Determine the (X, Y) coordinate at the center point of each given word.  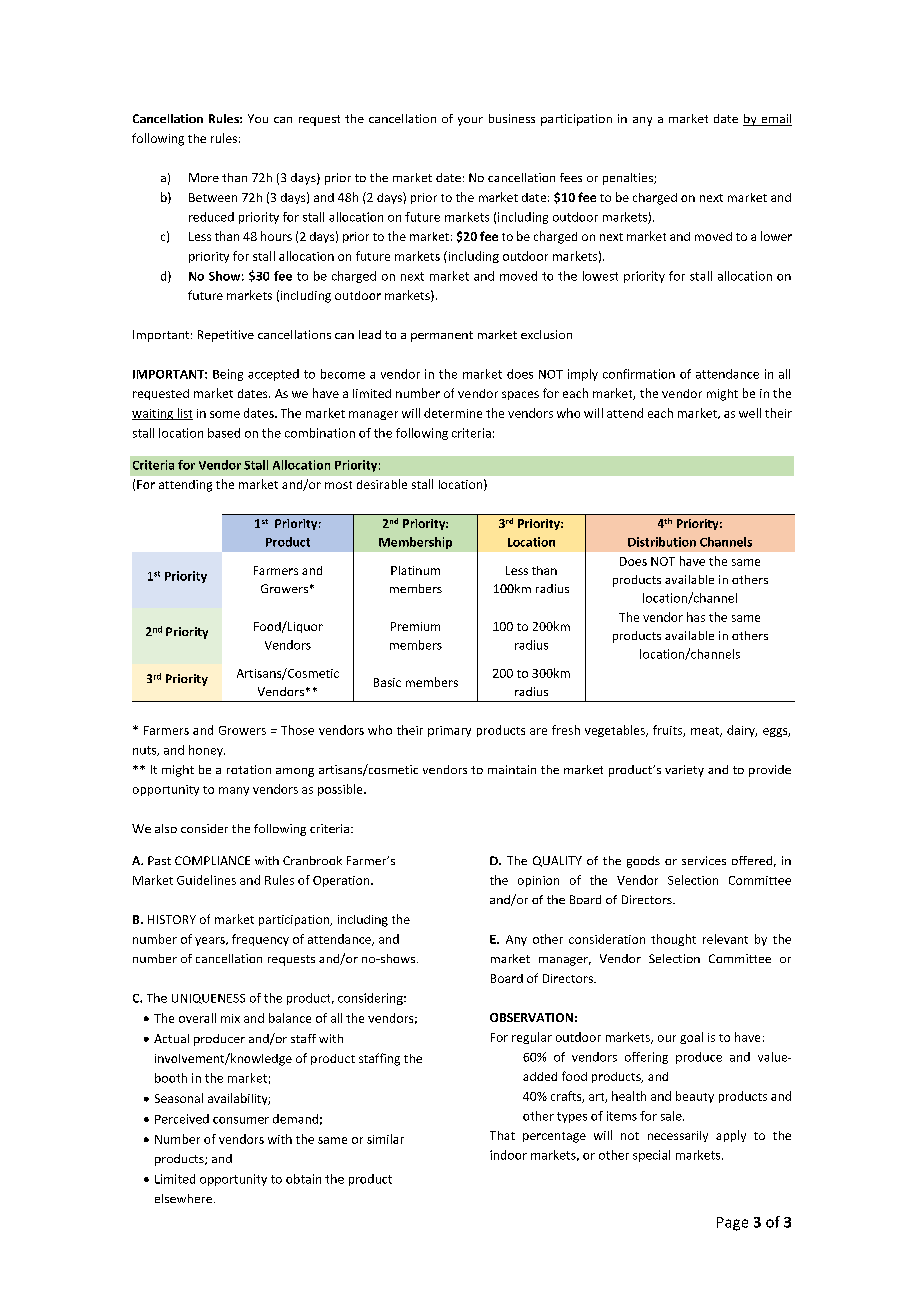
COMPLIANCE (212, 860)
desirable (382, 484)
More (204, 177)
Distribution (662, 542)
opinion (538, 881)
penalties (629, 179)
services (704, 860)
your (470, 121)
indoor (508, 1155)
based (224, 433)
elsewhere (183, 1198)
